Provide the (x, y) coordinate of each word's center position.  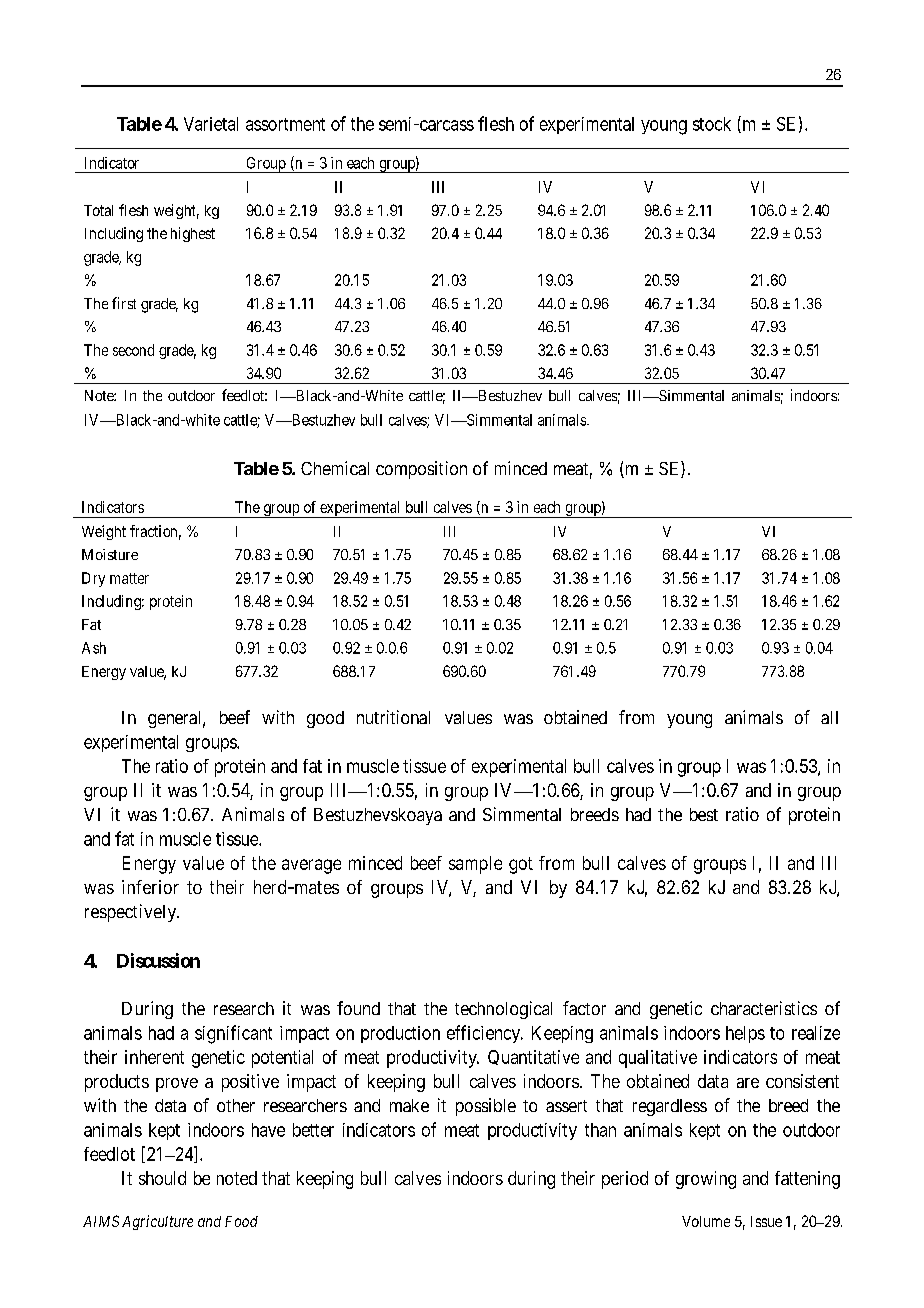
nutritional (393, 717)
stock (712, 124)
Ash (94, 648)
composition (421, 470)
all (829, 717)
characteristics (764, 1008)
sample (475, 865)
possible (486, 1107)
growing (706, 1180)
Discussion (158, 960)
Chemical (335, 468)
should (162, 1178)
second (133, 350)
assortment (285, 124)
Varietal (211, 124)
